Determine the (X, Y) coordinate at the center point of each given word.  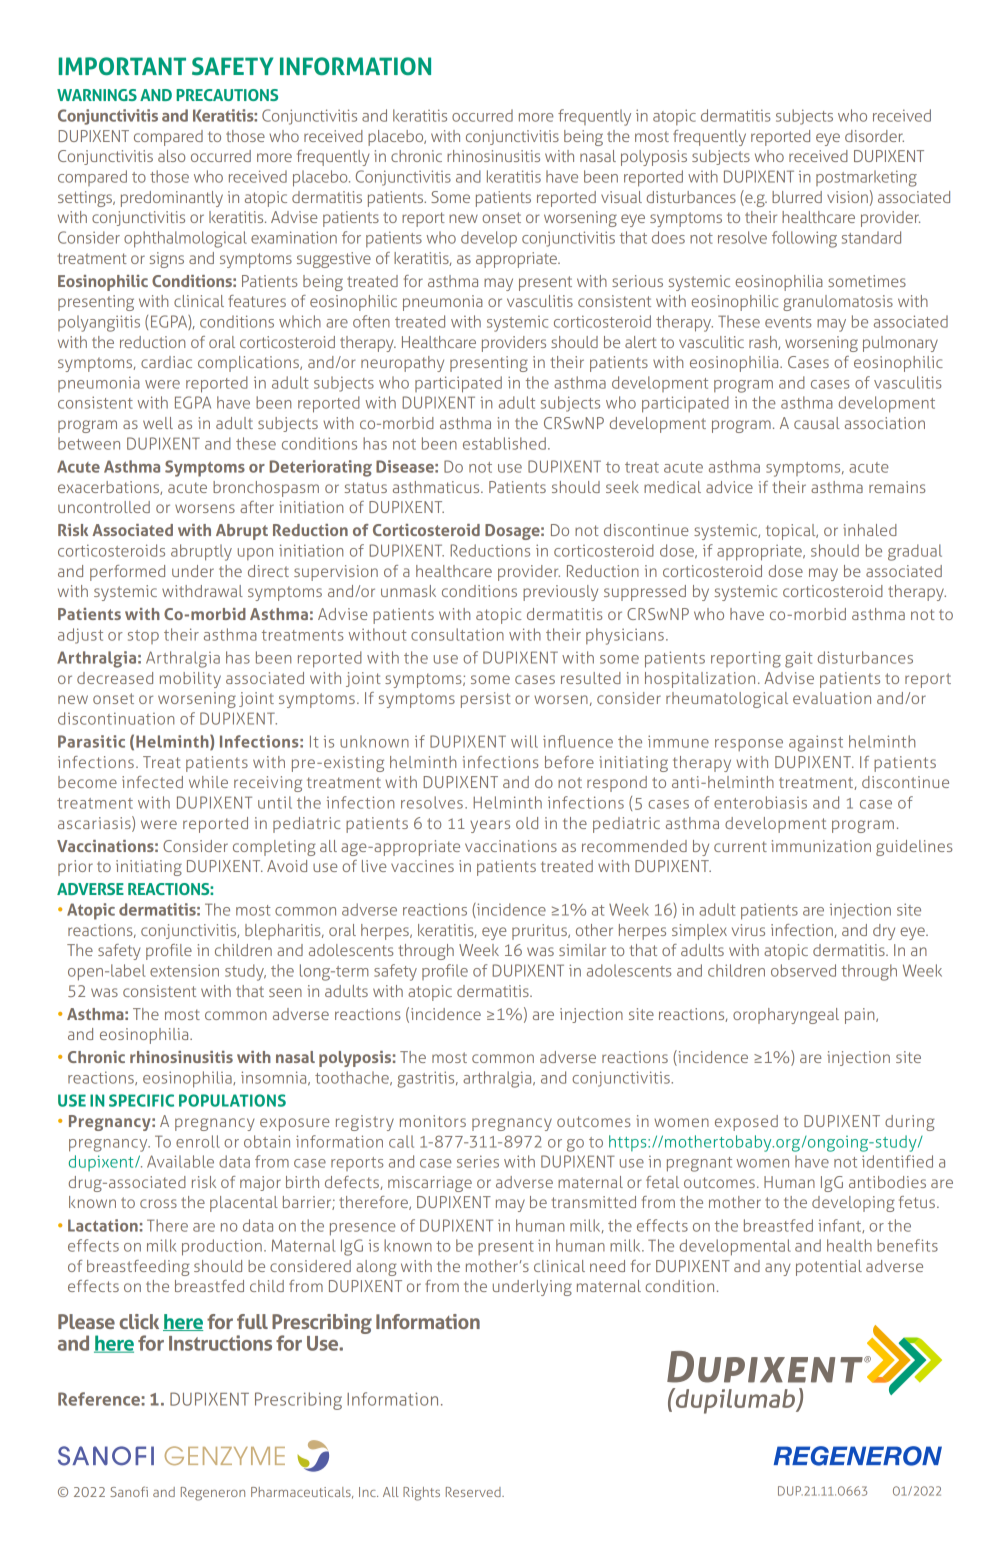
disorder (874, 136)
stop (143, 637)
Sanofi (129, 1491)
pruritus (540, 932)
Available (180, 1161)
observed (803, 970)
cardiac (166, 362)
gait (799, 659)
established (504, 443)
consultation (457, 634)
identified (897, 1161)
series (478, 1161)
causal (817, 423)
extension (184, 970)
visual (621, 197)
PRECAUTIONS (227, 95)
